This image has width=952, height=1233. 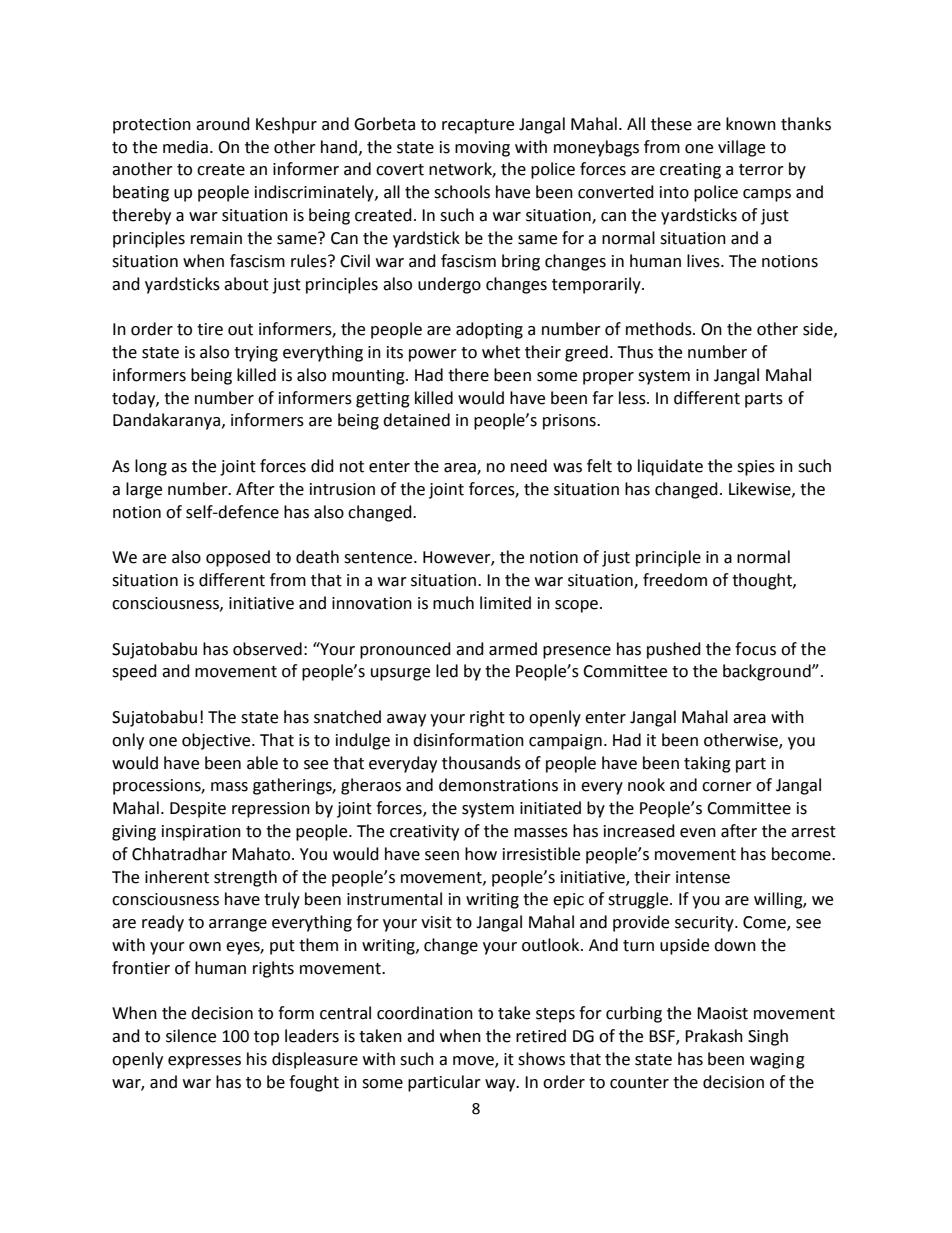 I want to click on whet, so click(x=501, y=352).
